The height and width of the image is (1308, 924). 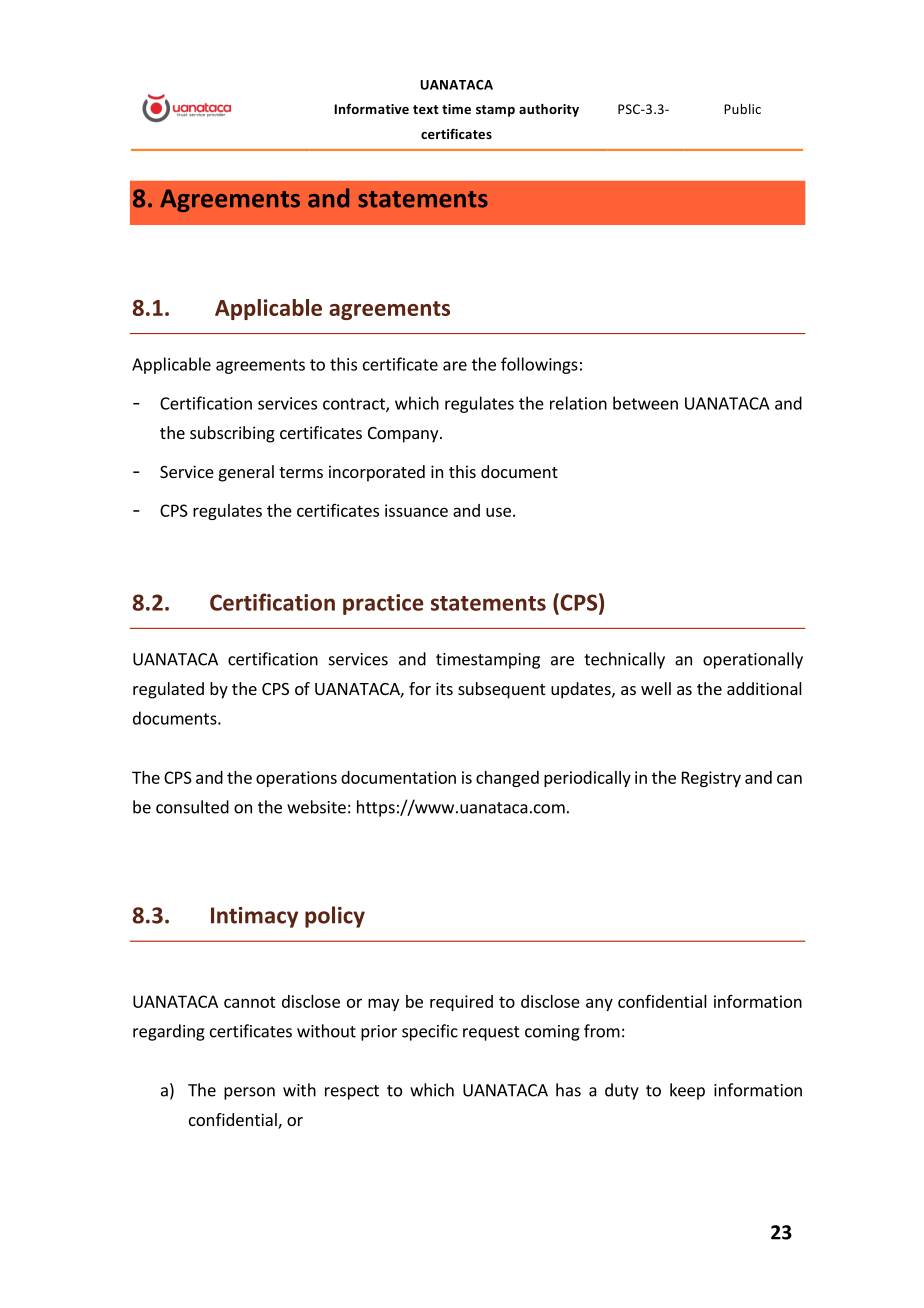 I want to click on regulated, so click(x=168, y=690).
